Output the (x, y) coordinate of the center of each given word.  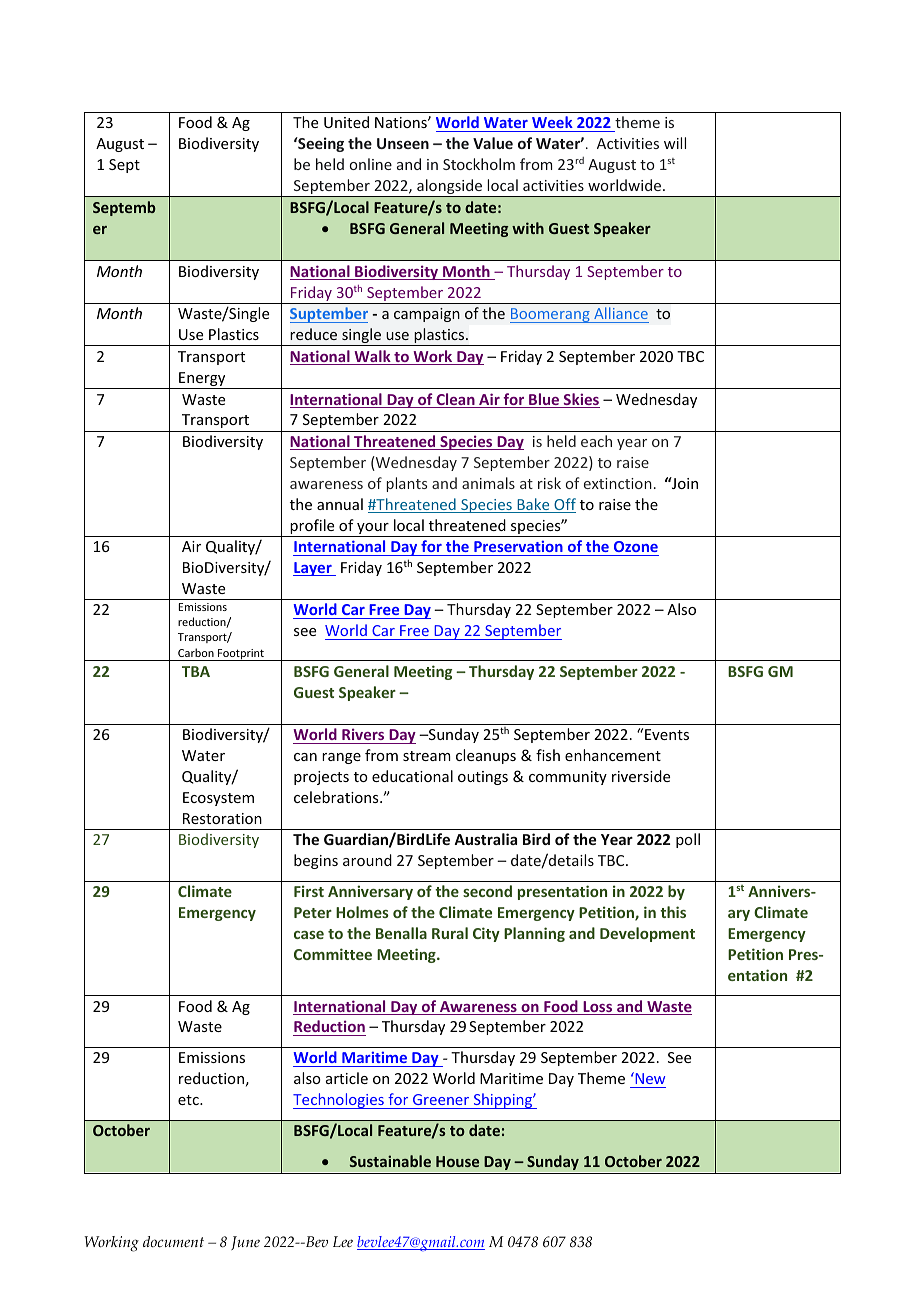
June (245, 1243)
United (346, 122)
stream (427, 756)
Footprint (241, 655)
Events (667, 734)
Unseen (403, 143)
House (457, 1161)
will (675, 143)
